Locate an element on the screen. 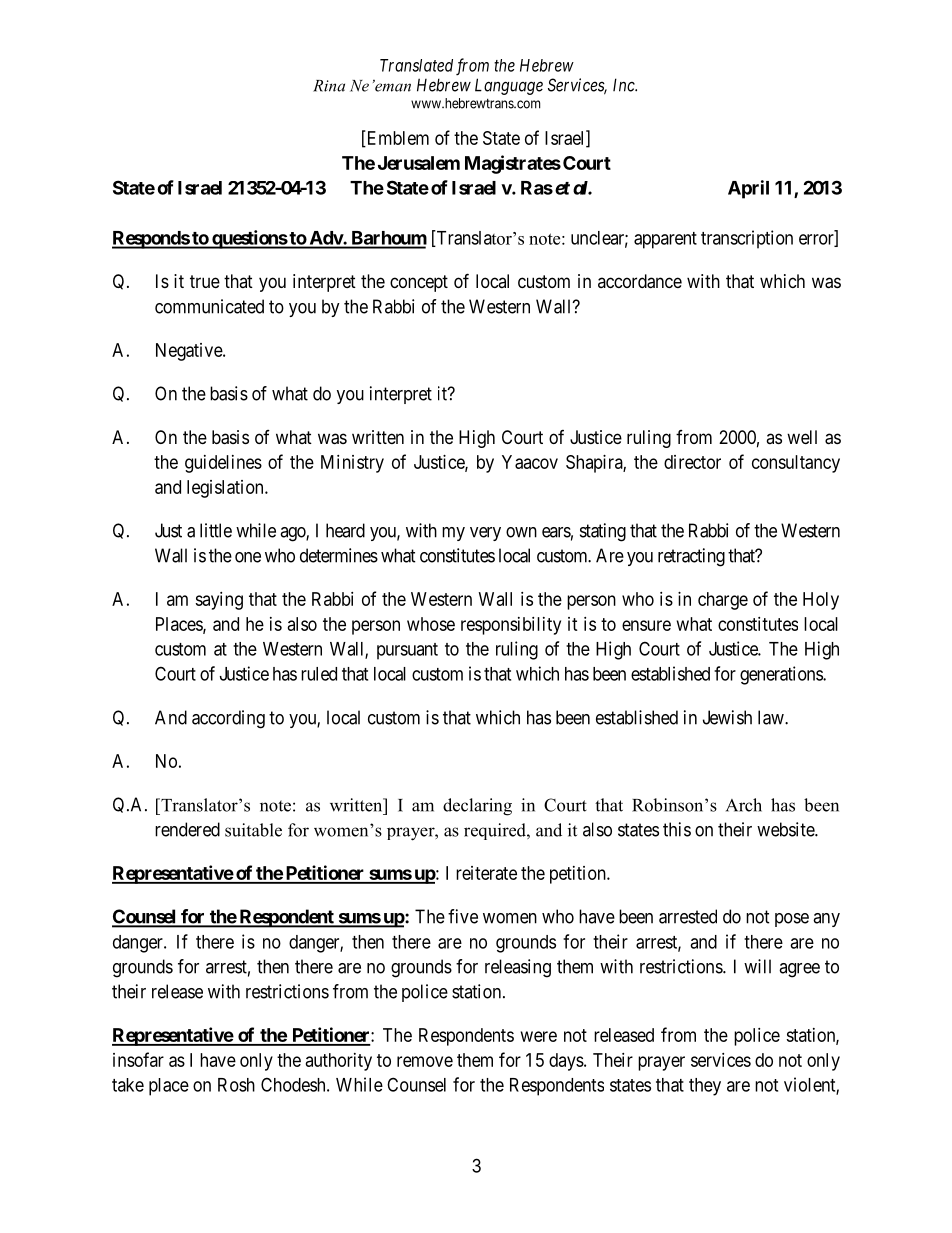 Image resolution: width=952 pixels, height=1233 pixels. remove is located at coordinates (425, 1061).
